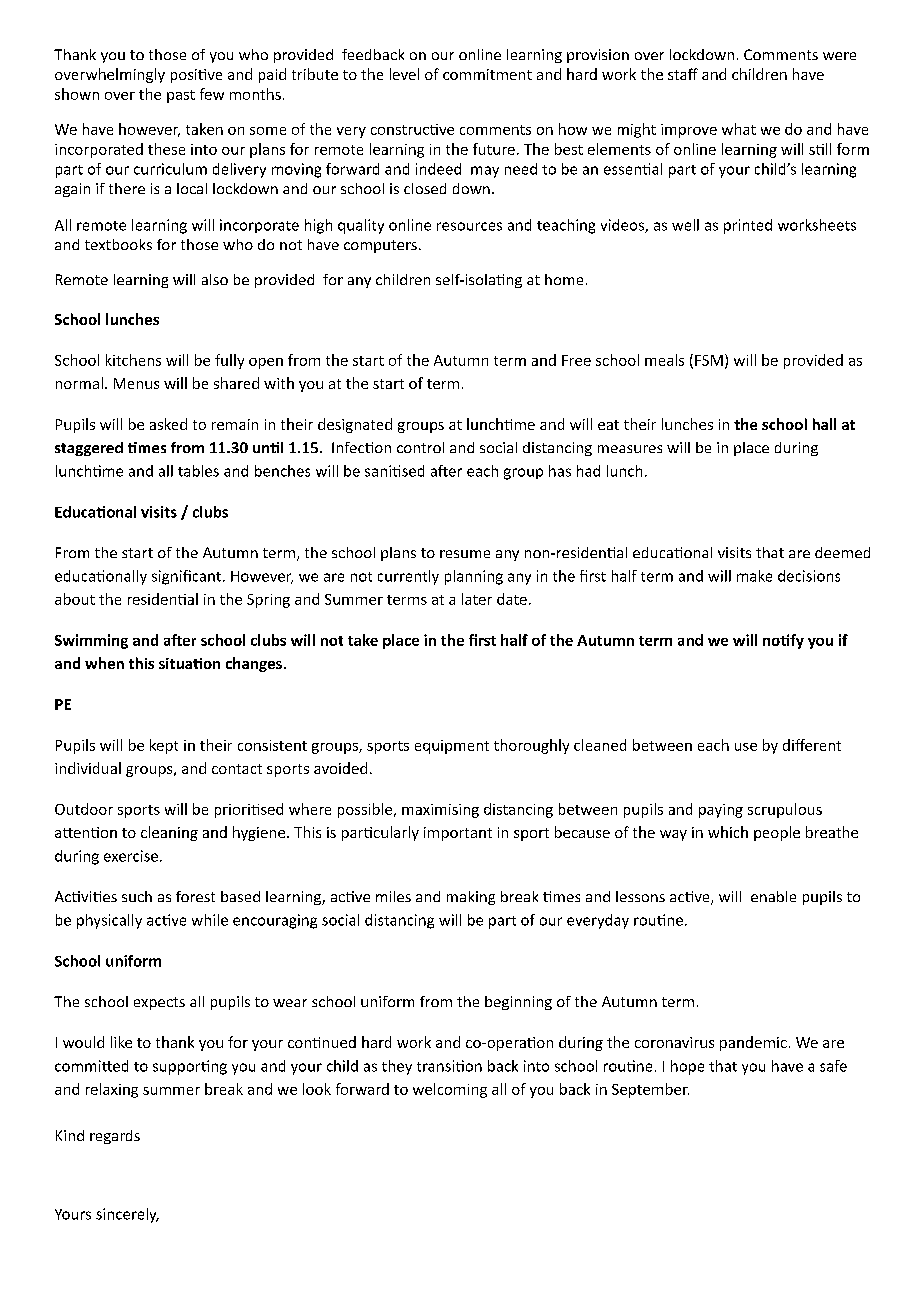 The width and height of the screenshot is (924, 1308). What do you see at coordinates (773, 896) in the screenshot?
I see `enable` at bounding box center [773, 896].
